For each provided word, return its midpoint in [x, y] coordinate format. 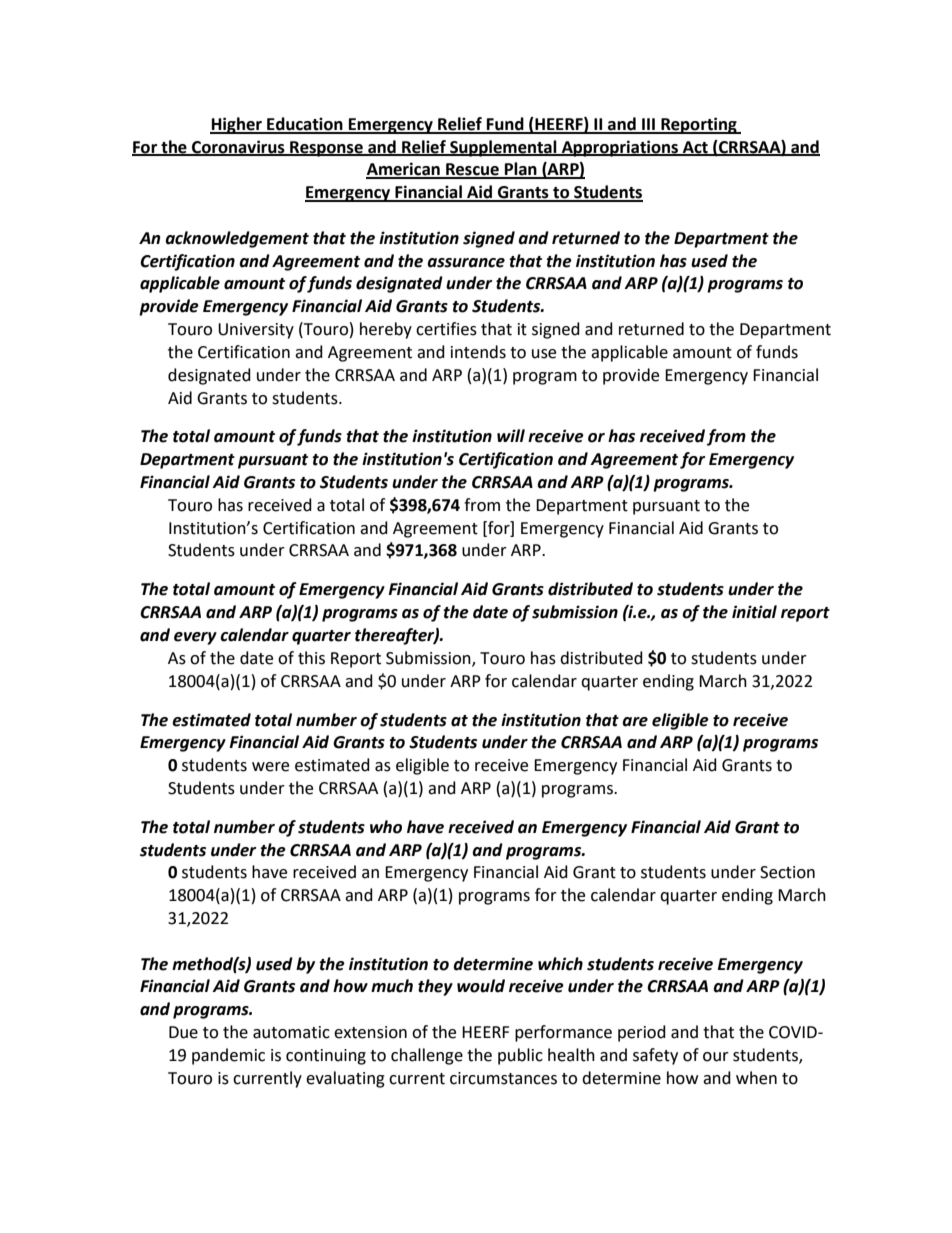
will [511, 435]
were [270, 767]
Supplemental [503, 148]
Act [695, 148]
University [256, 331]
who [386, 827]
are [635, 722]
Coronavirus [238, 147]
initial [754, 612]
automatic [291, 1032]
